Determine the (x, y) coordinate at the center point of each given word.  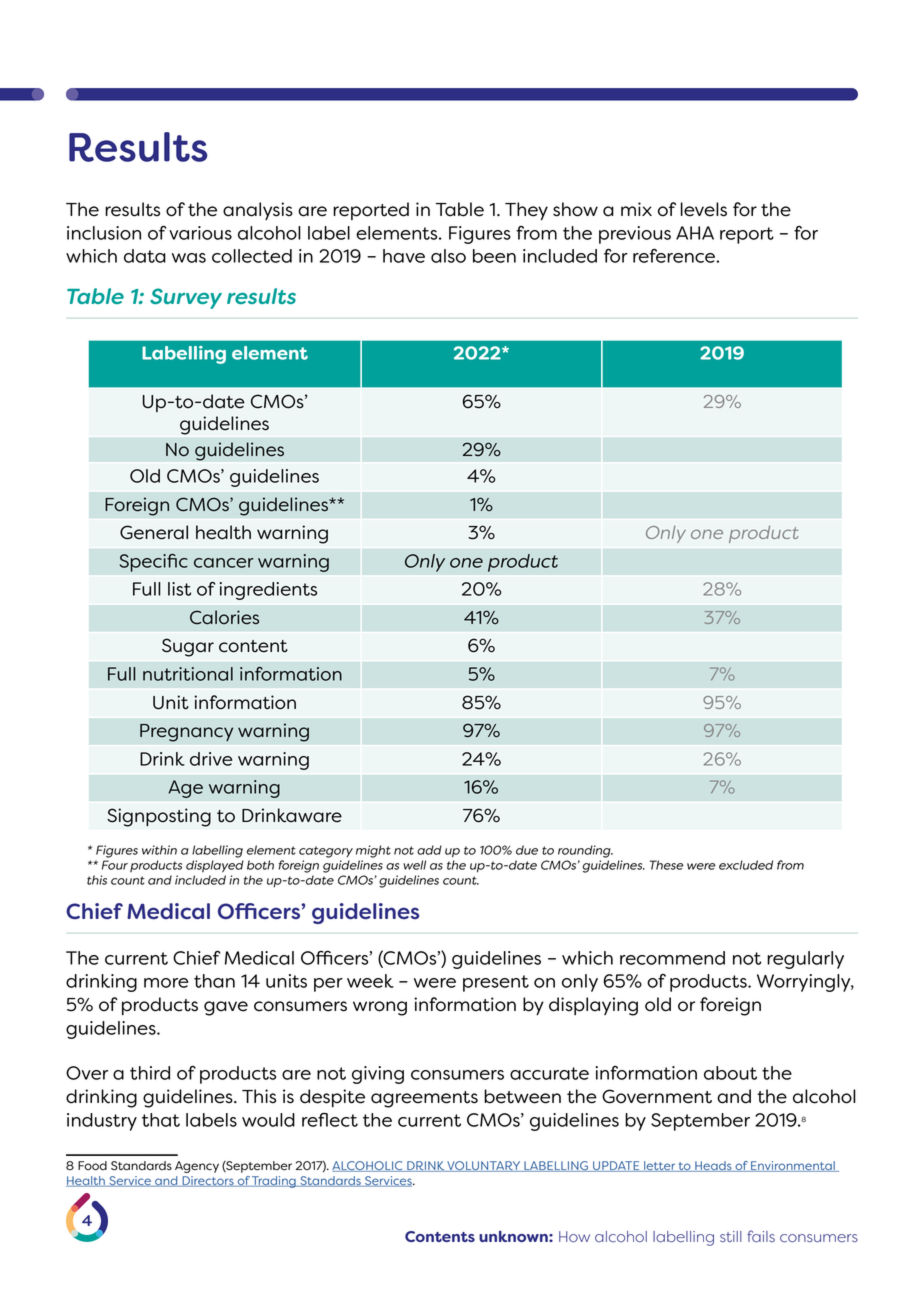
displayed (215, 866)
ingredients (268, 591)
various (200, 233)
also (448, 256)
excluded (746, 865)
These (667, 865)
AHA (695, 233)
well (414, 865)
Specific (154, 563)
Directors (208, 1181)
